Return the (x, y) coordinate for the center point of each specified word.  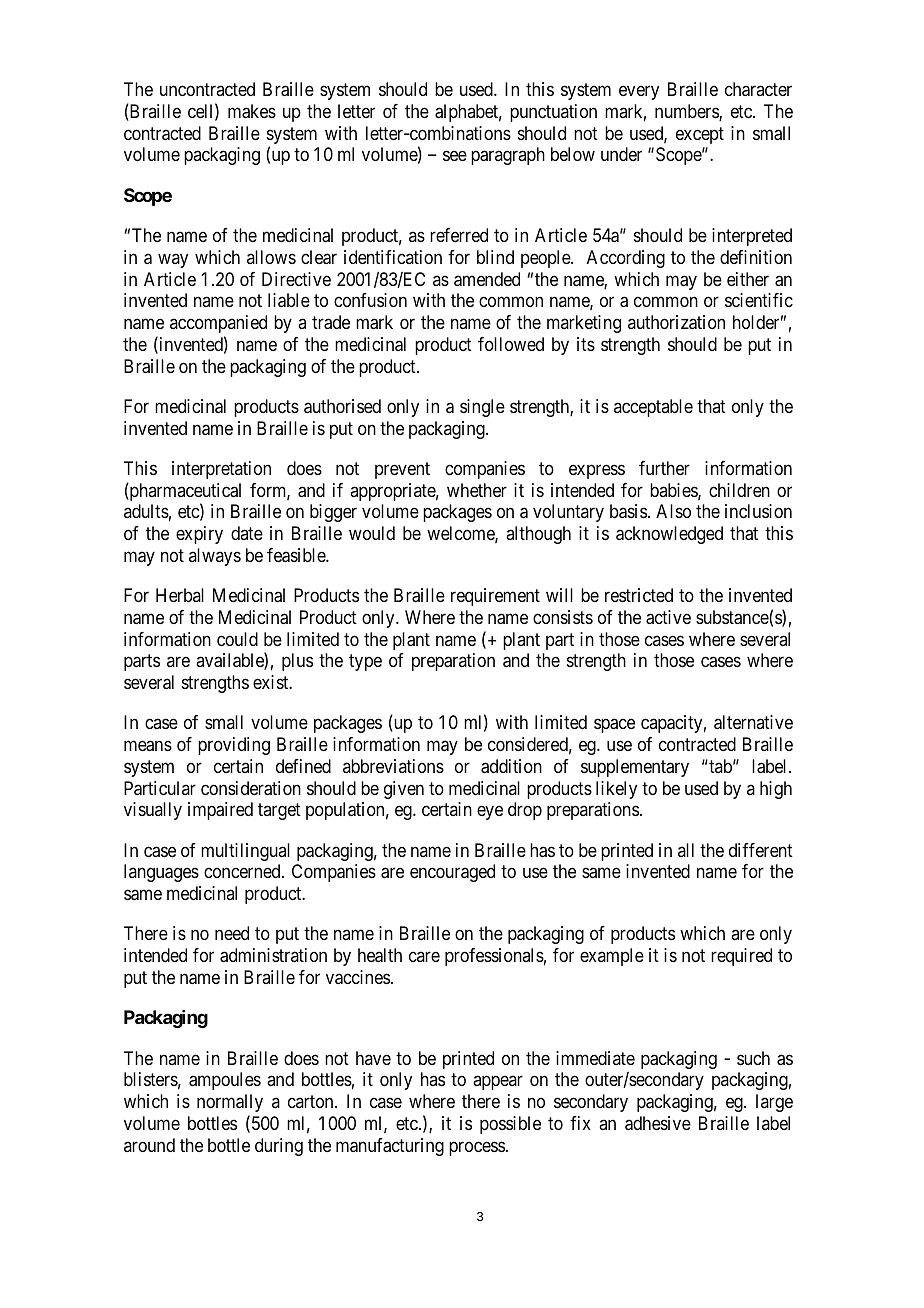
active (668, 617)
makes (252, 111)
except (700, 135)
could (237, 639)
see (455, 156)
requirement (495, 597)
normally (230, 1103)
